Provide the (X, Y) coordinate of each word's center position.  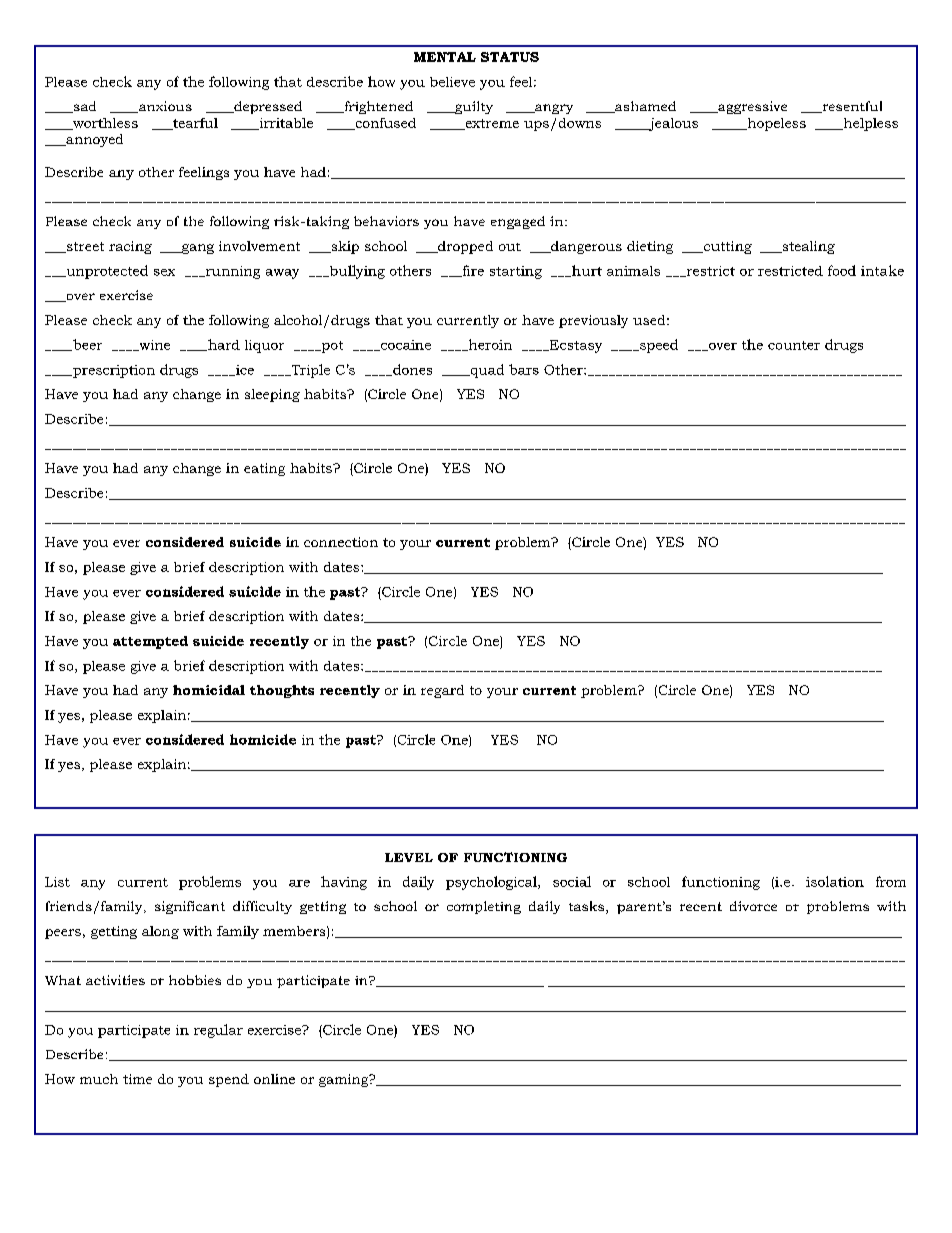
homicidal (209, 690)
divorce (753, 906)
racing (130, 247)
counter (794, 345)
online (274, 1079)
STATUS (510, 57)
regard (442, 691)
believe (452, 82)
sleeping (272, 395)
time (137, 1079)
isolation (835, 881)
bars (524, 369)
